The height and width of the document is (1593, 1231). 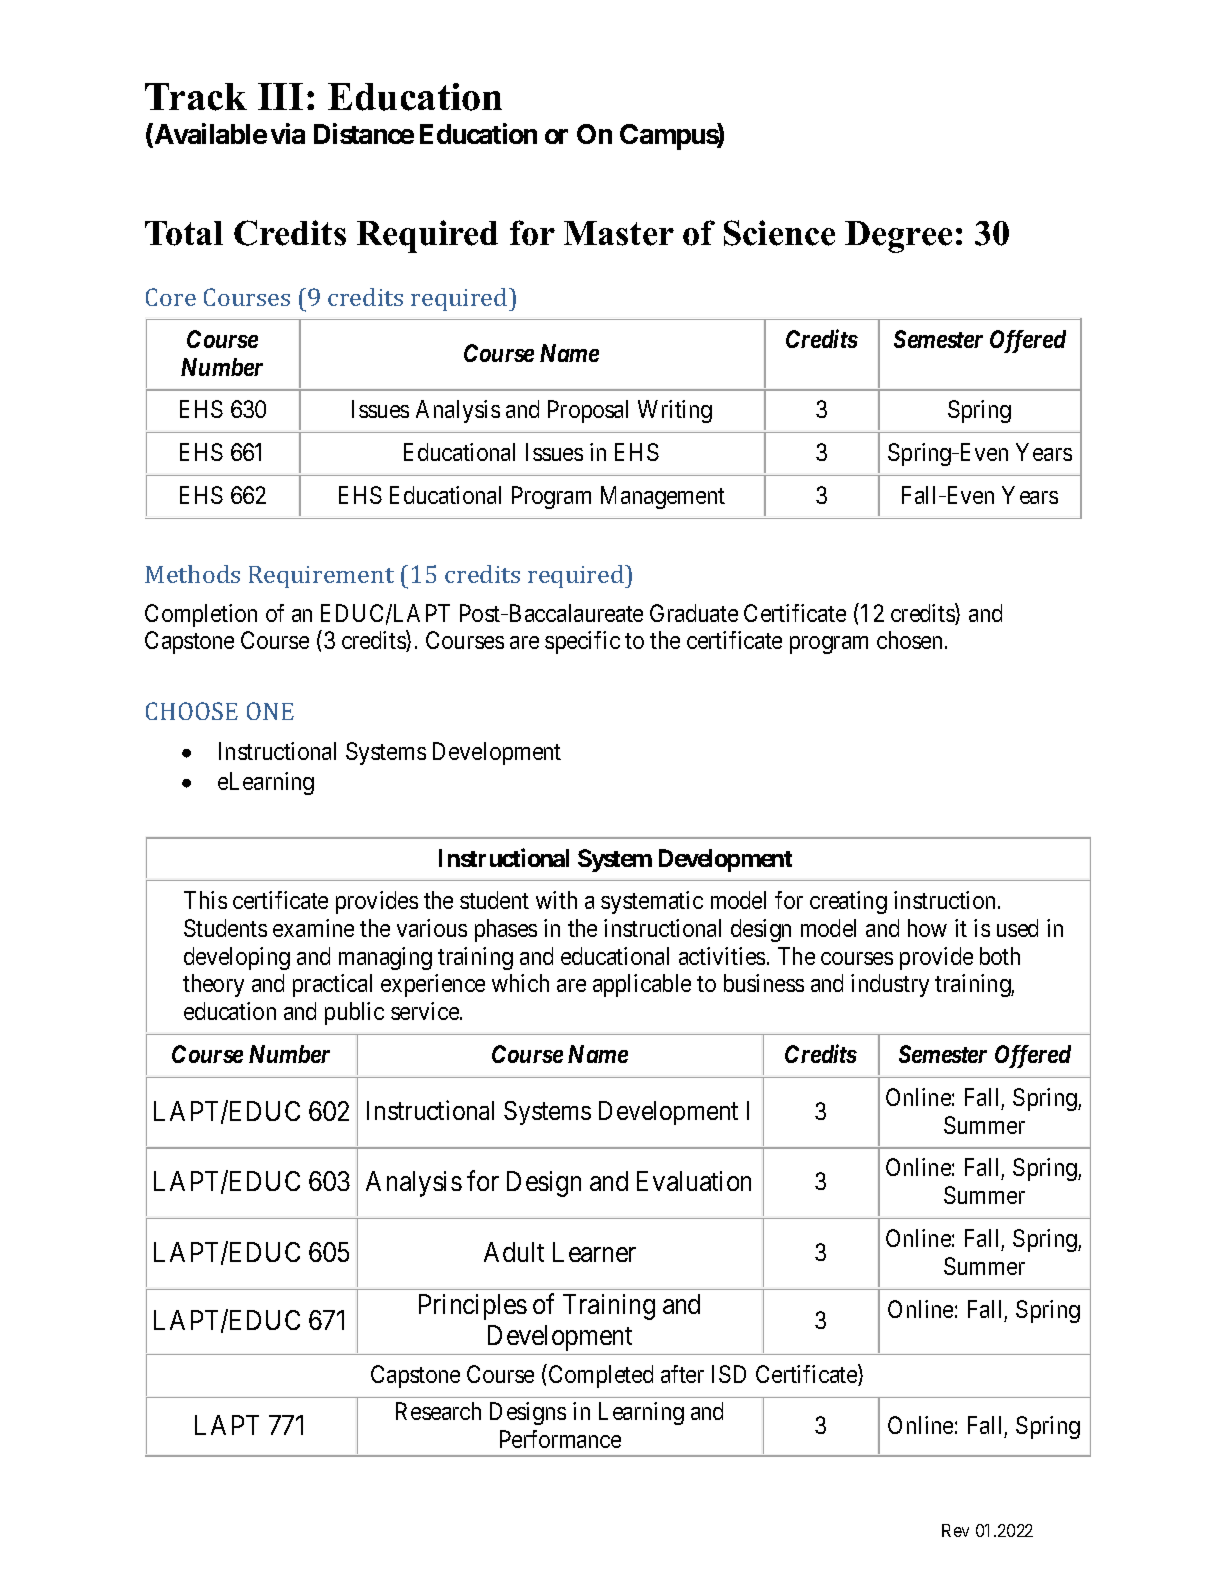 What do you see at coordinates (955, 1530) in the document?
I see `Rev` at bounding box center [955, 1530].
